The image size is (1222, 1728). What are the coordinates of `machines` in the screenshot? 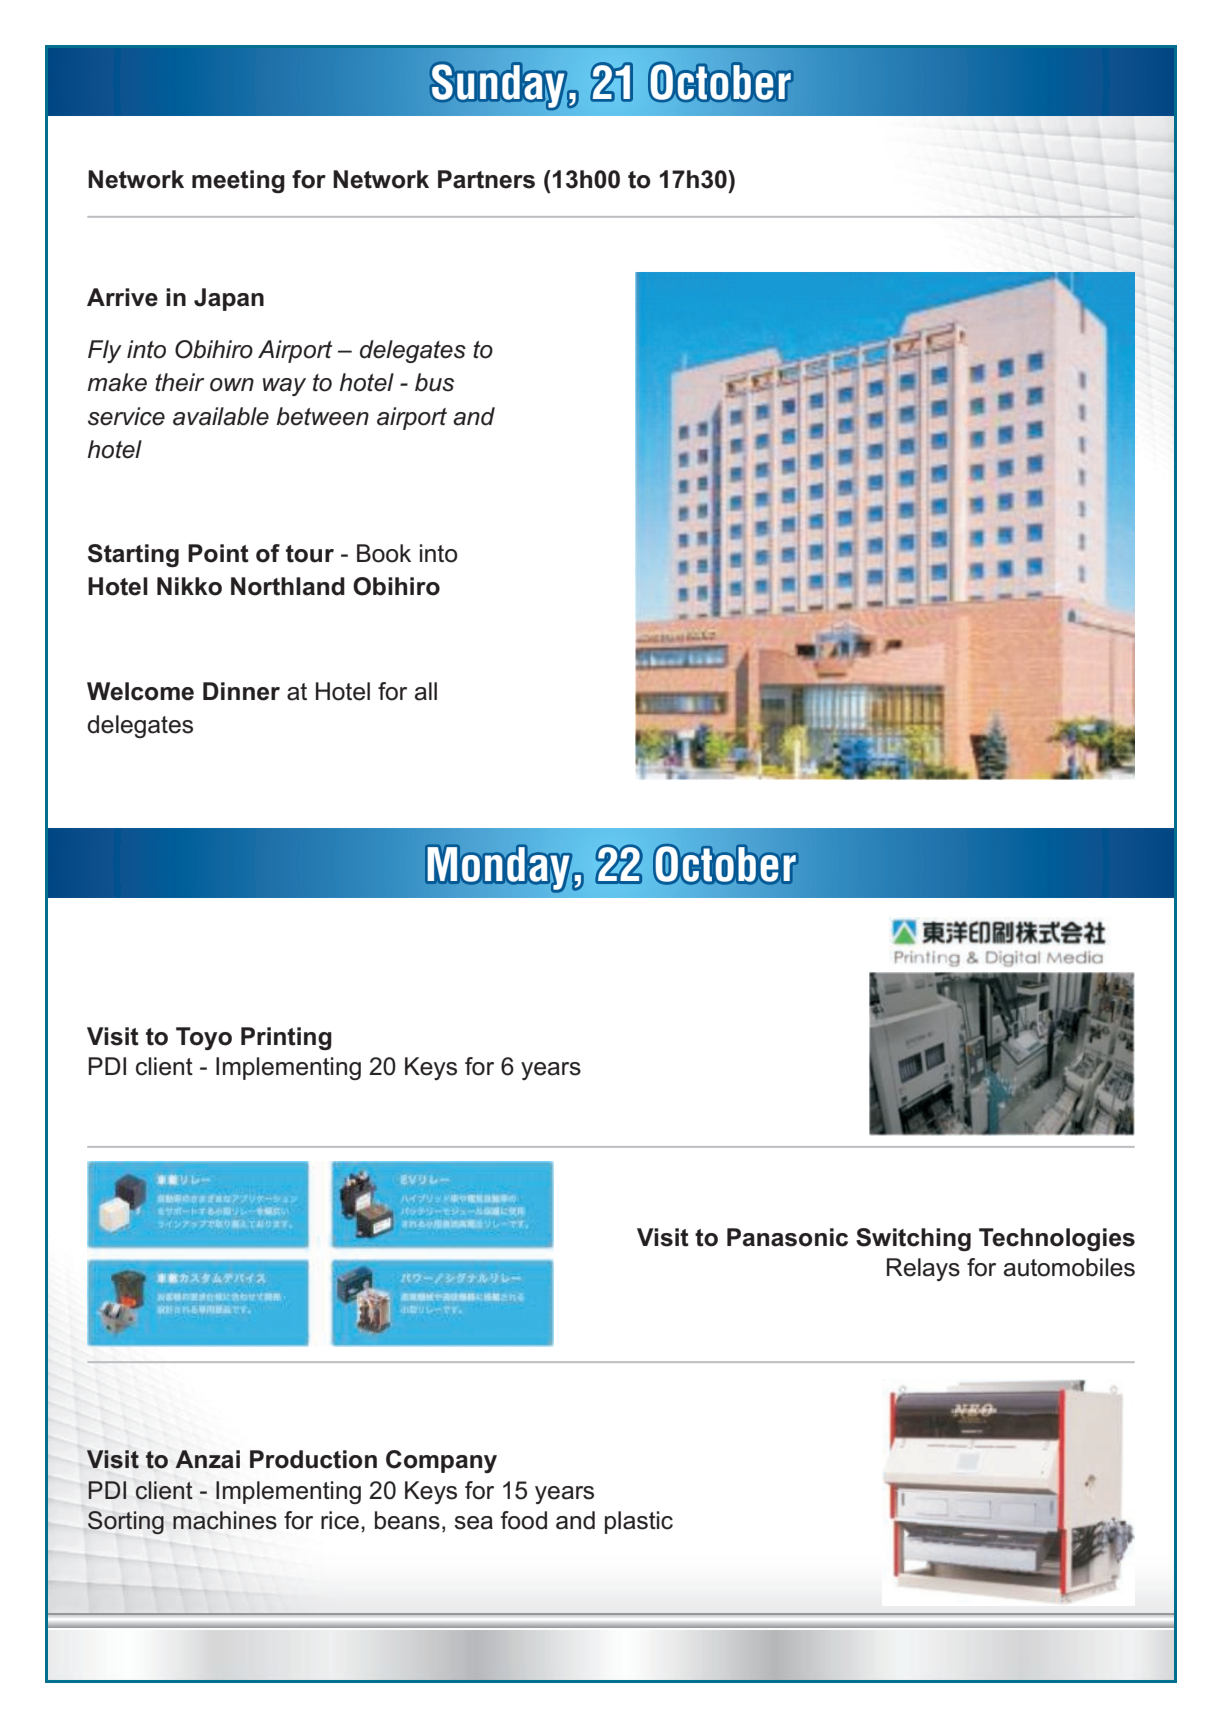 It's located at (225, 1520).
